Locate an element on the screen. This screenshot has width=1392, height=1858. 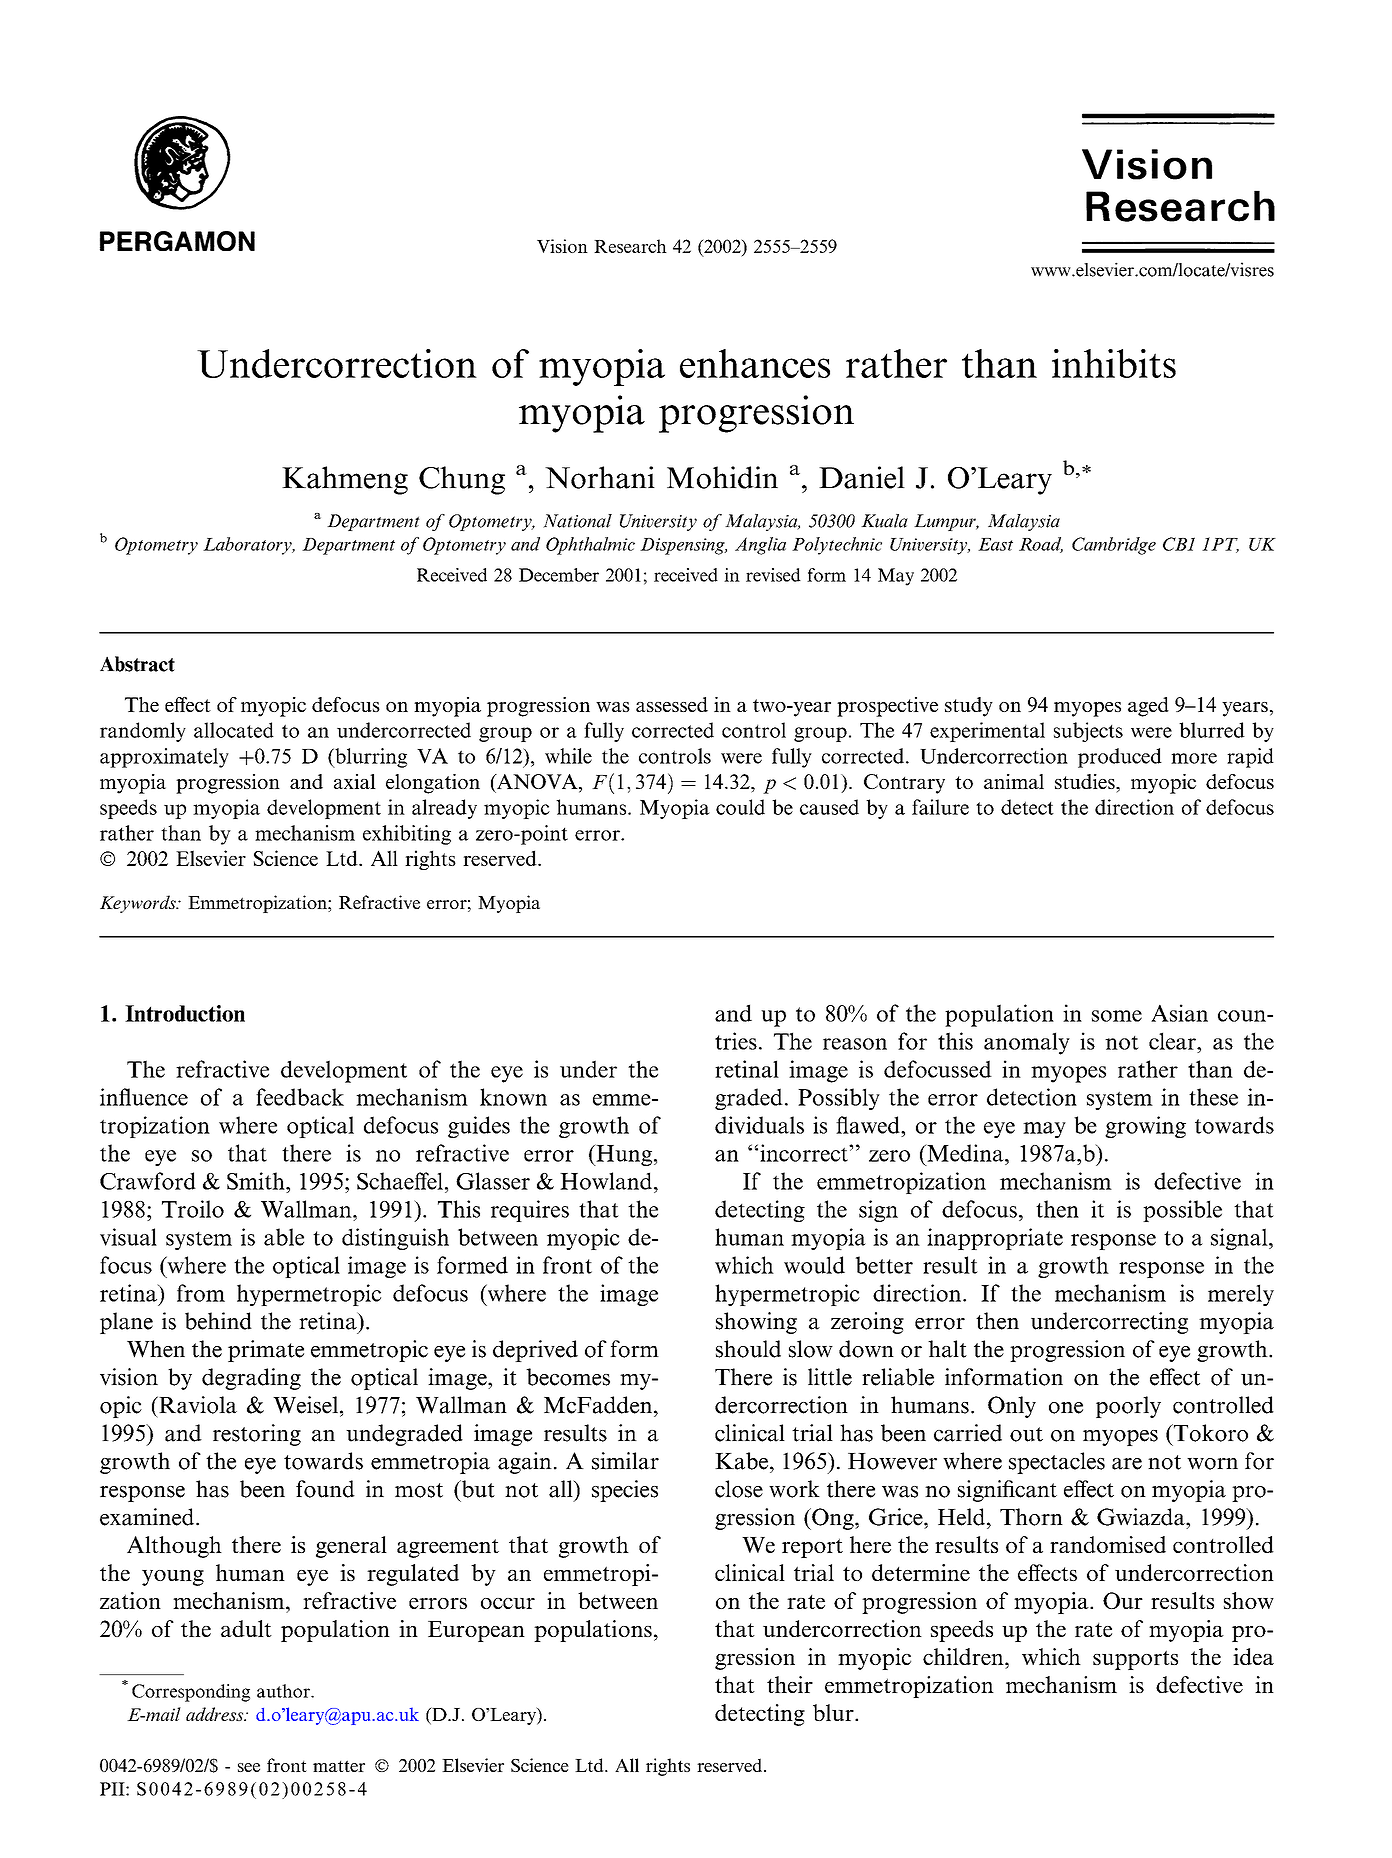
reason is located at coordinates (855, 1044).
